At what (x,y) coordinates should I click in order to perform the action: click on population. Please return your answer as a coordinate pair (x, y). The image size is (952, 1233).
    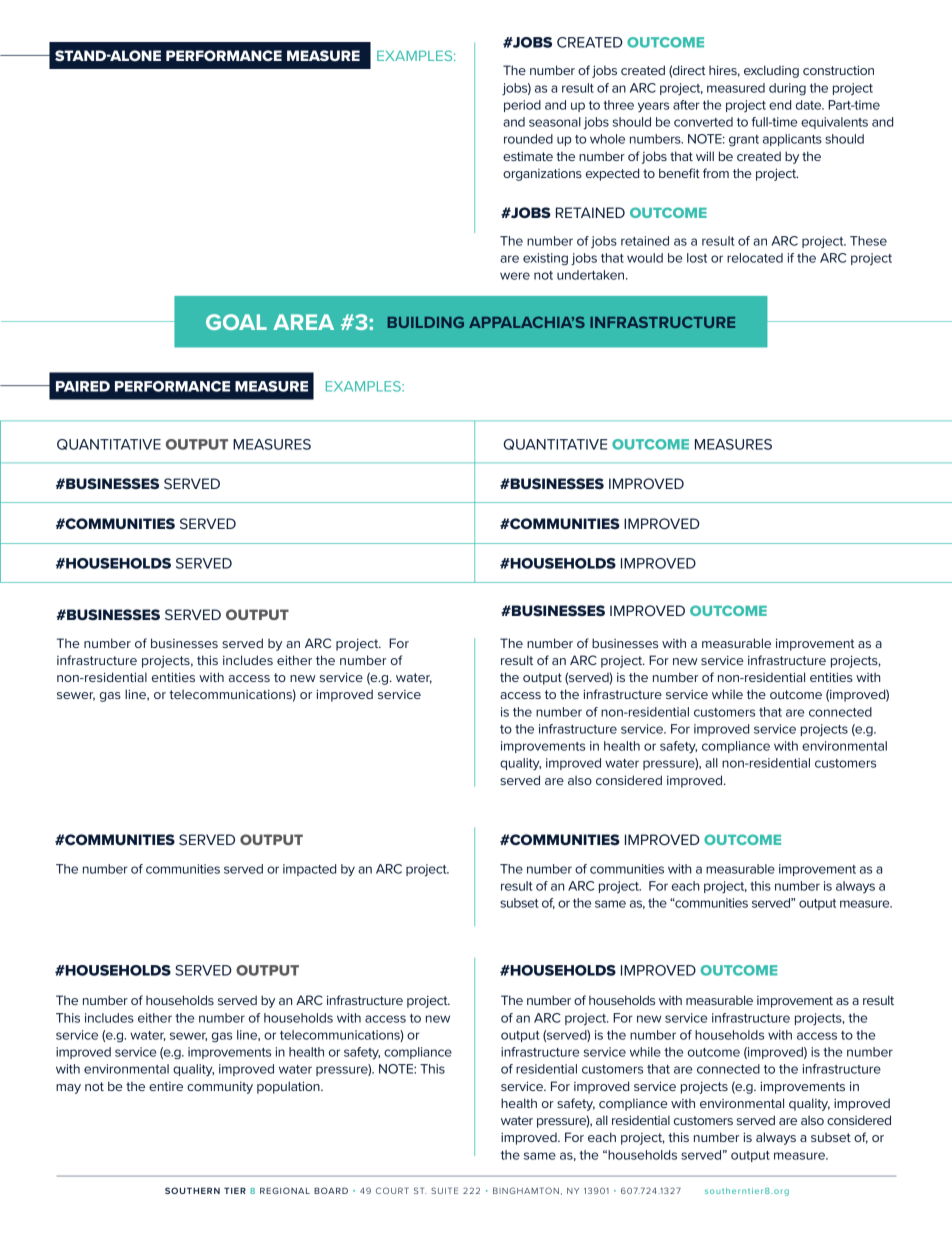
    Looking at the image, I should click on (289, 1087).
